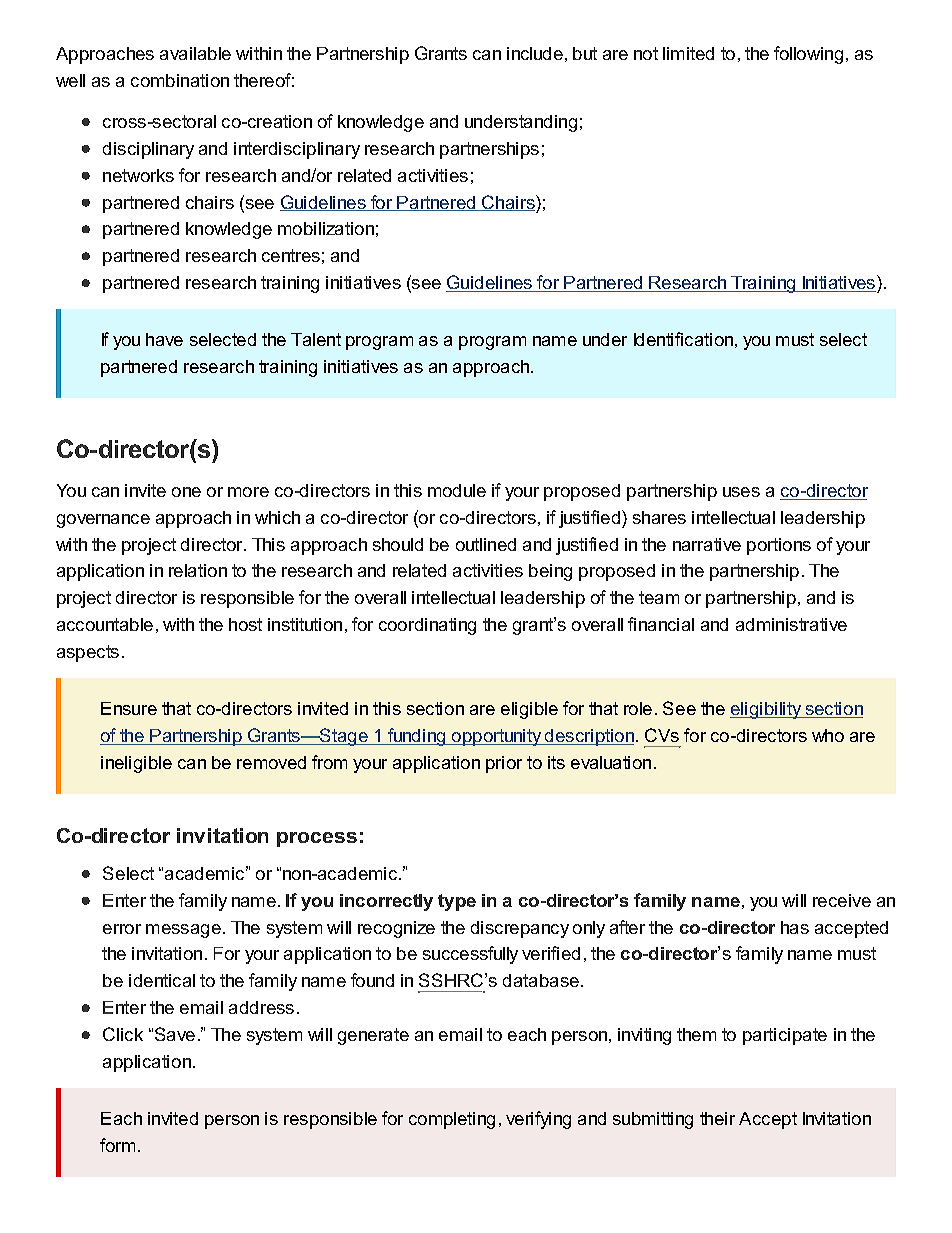 The image size is (952, 1233). I want to click on uses, so click(741, 492).
